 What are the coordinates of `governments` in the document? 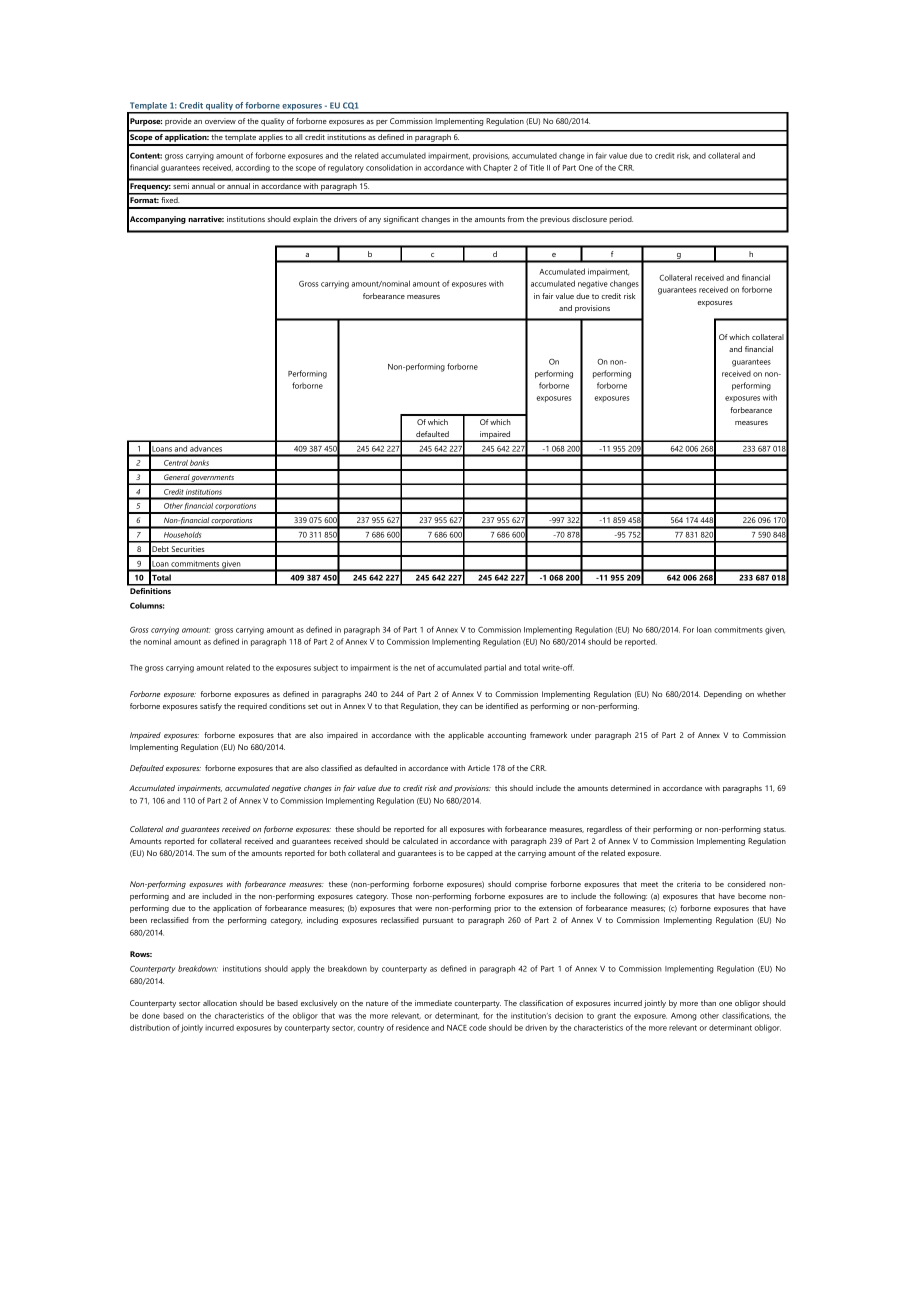 It's located at (213, 479).
